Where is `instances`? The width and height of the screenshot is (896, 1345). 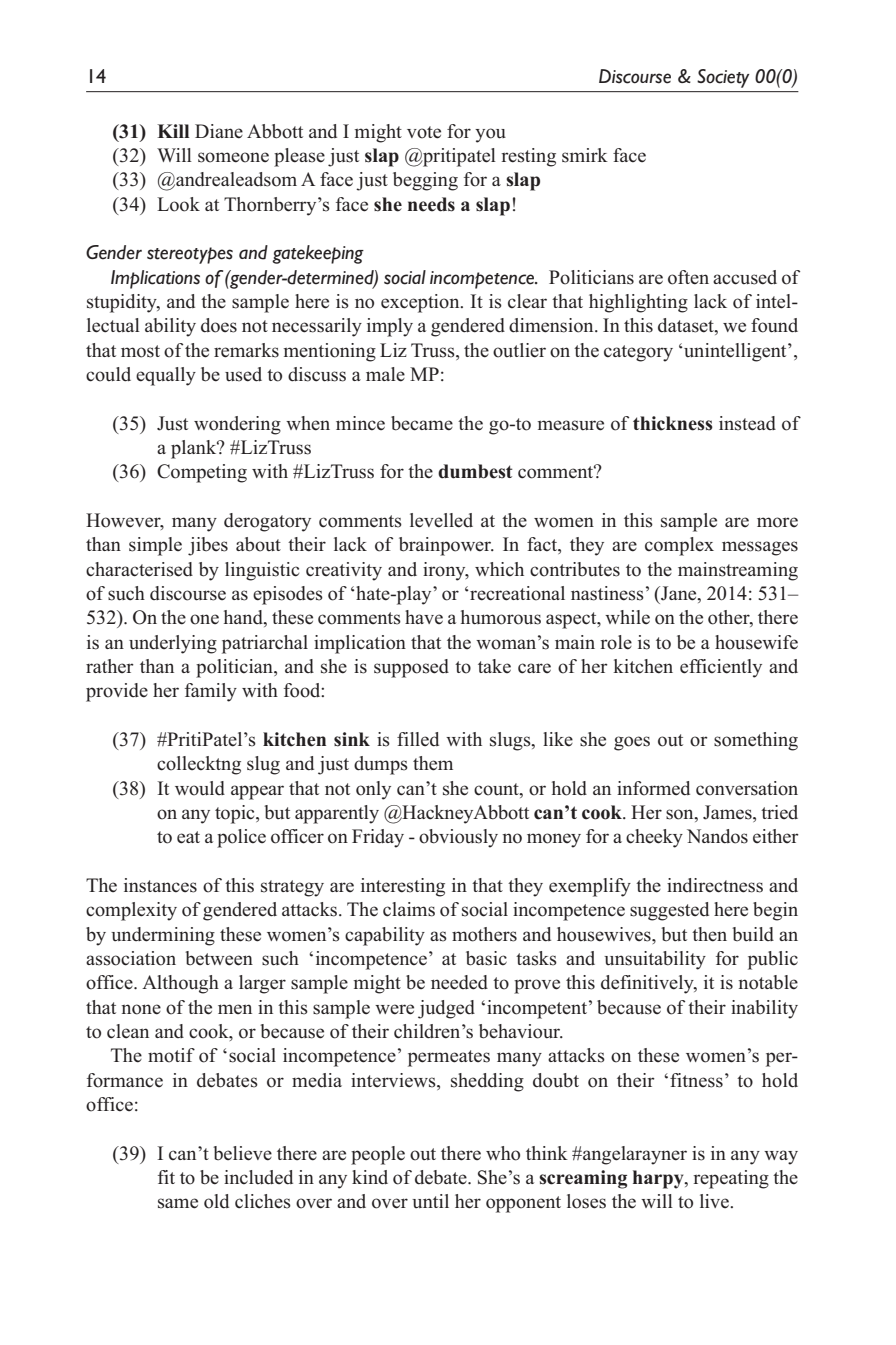 instances is located at coordinates (160, 885).
